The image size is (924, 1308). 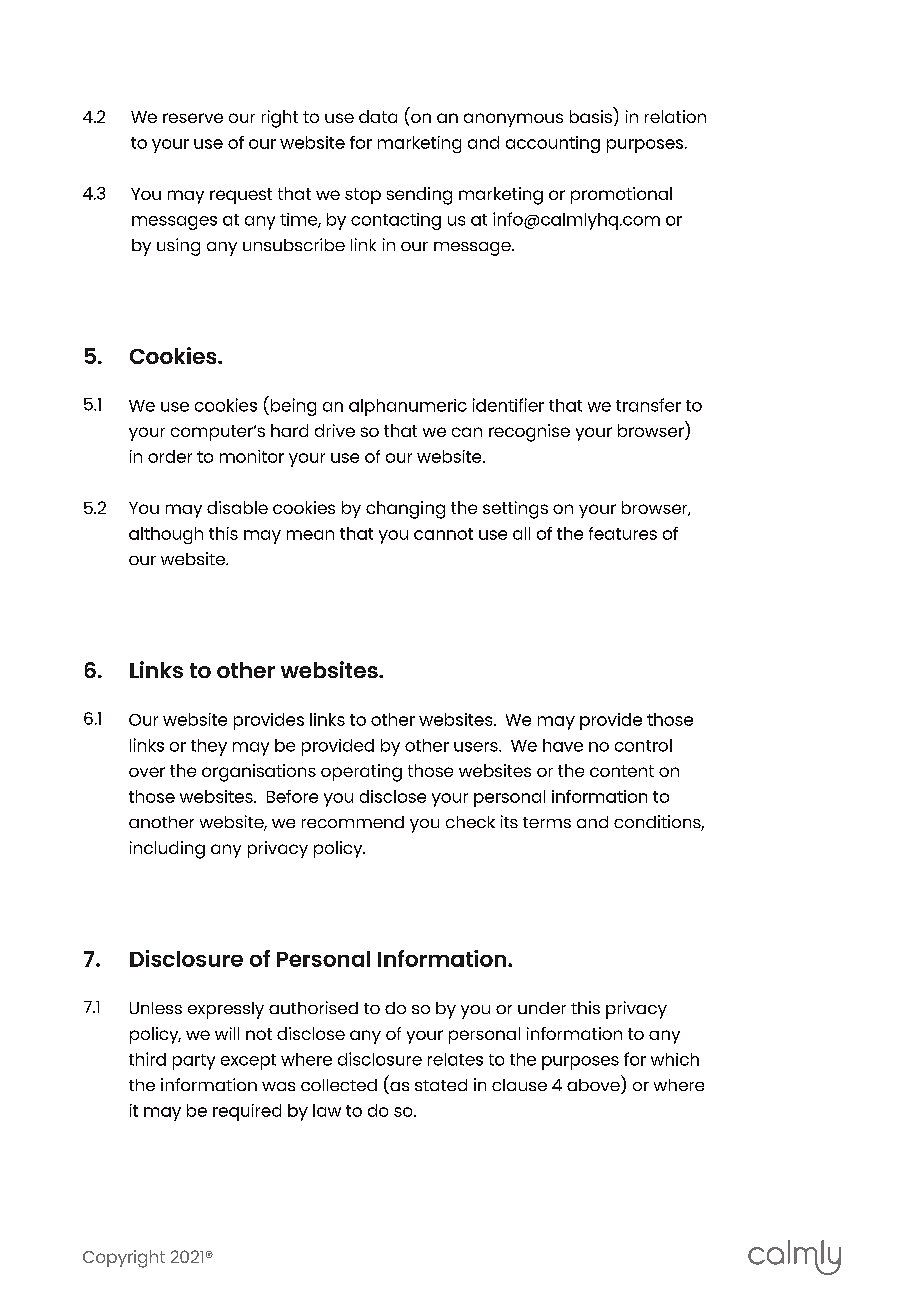 I want to click on reserve, so click(x=193, y=118).
